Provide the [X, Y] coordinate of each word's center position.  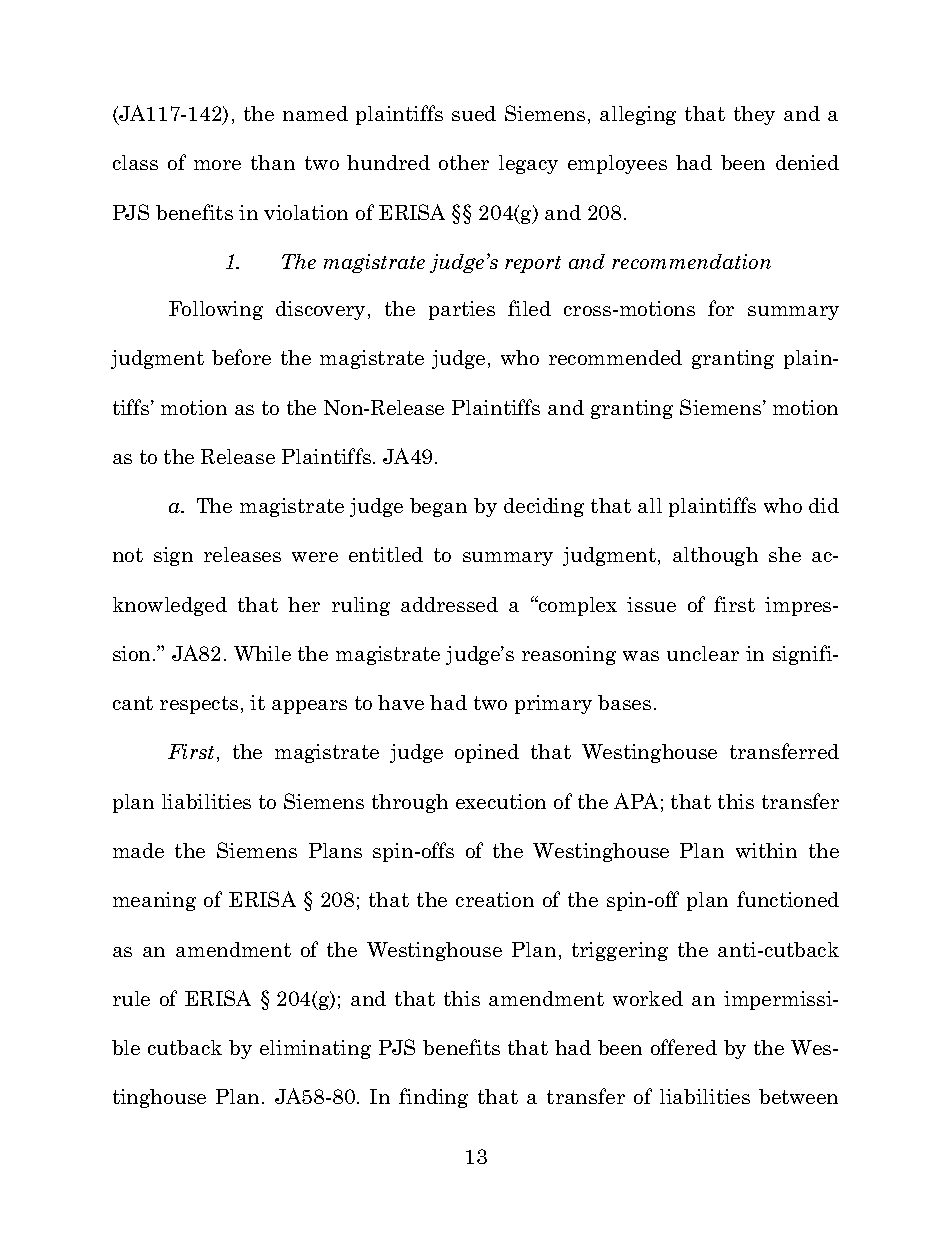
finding [433, 1098]
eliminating [315, 1049]
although [715, 556]
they [754, 115]
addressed [449, 604]
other [464, 162]
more [217, 165]
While [262, 653]
